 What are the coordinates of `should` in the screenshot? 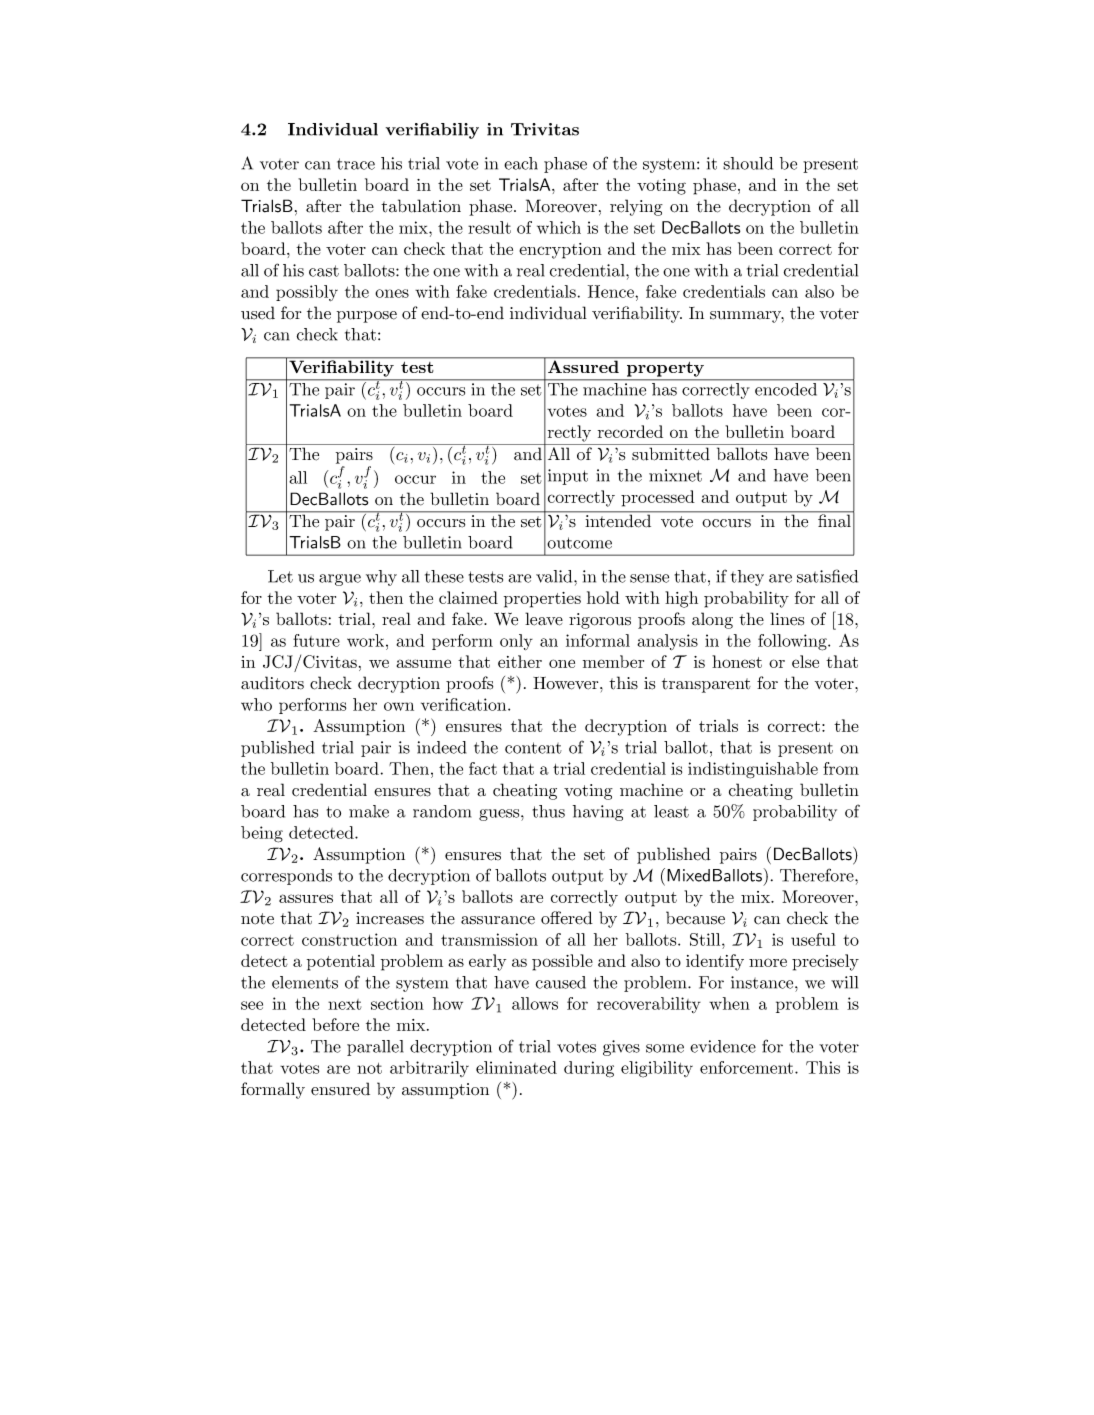 It's located at (748, 163).
